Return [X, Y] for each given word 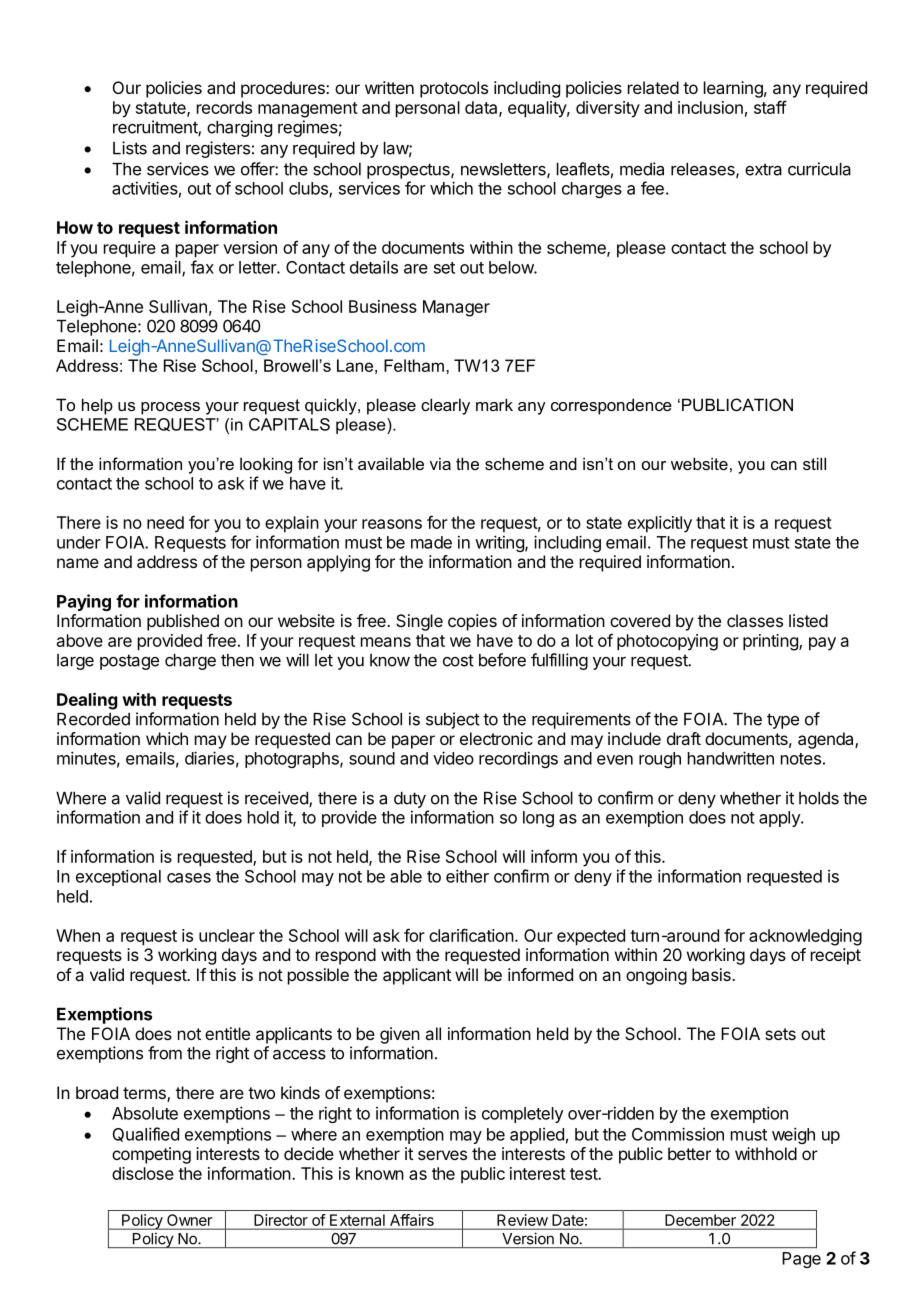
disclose [143, 1173]
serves [442, 1155]
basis [712, 974]
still [814, 463]
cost [458, 660]
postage [129, 662]
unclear [227, 935]
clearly [445, 406]
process [170, 408]
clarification [471, 935]
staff [770, 107]
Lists [130, 148]
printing [771, 642]
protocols [454, 89]
